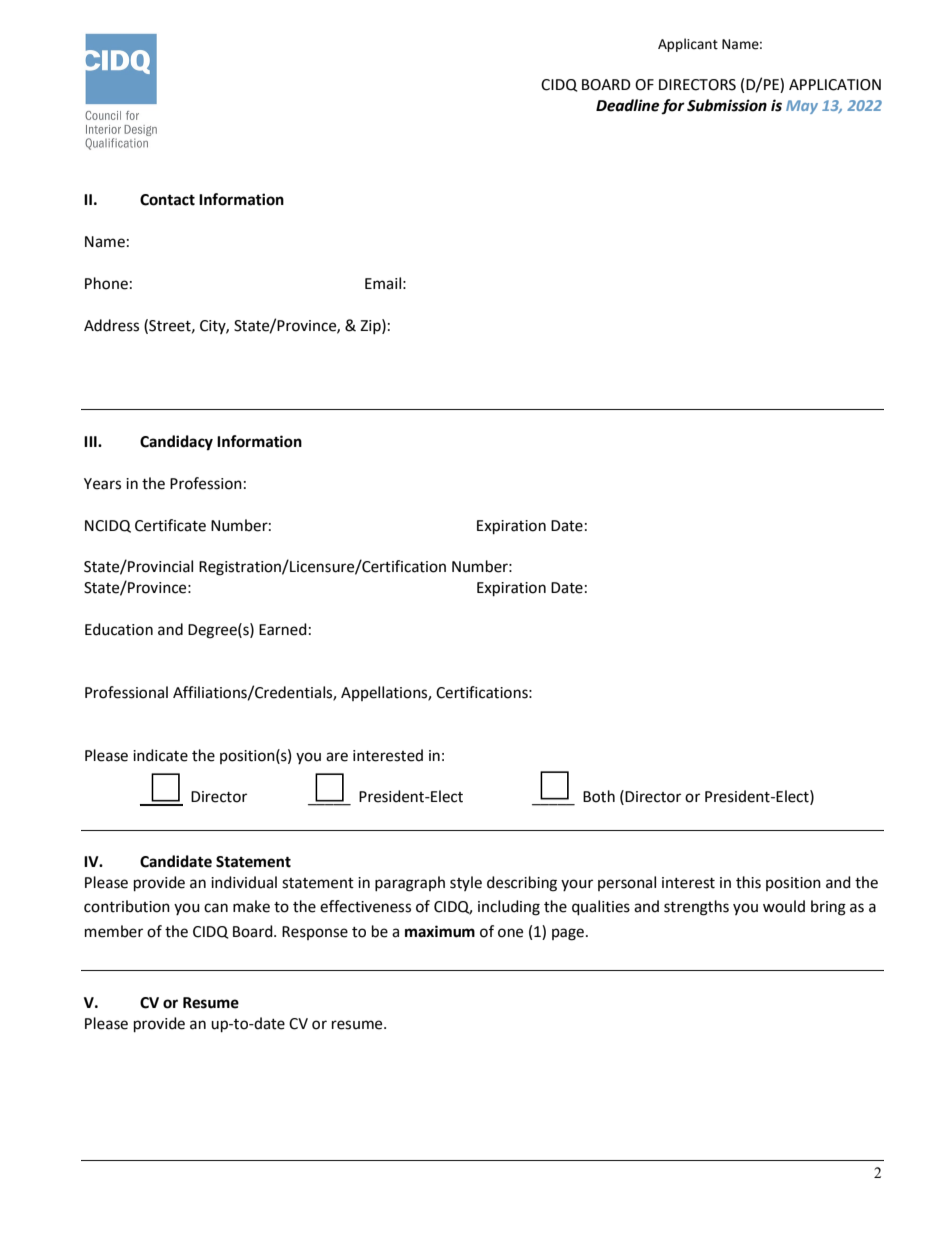  Describe the element at coordinates (835, 85) in the screenshot. I see `APPLICATION` at that location.
